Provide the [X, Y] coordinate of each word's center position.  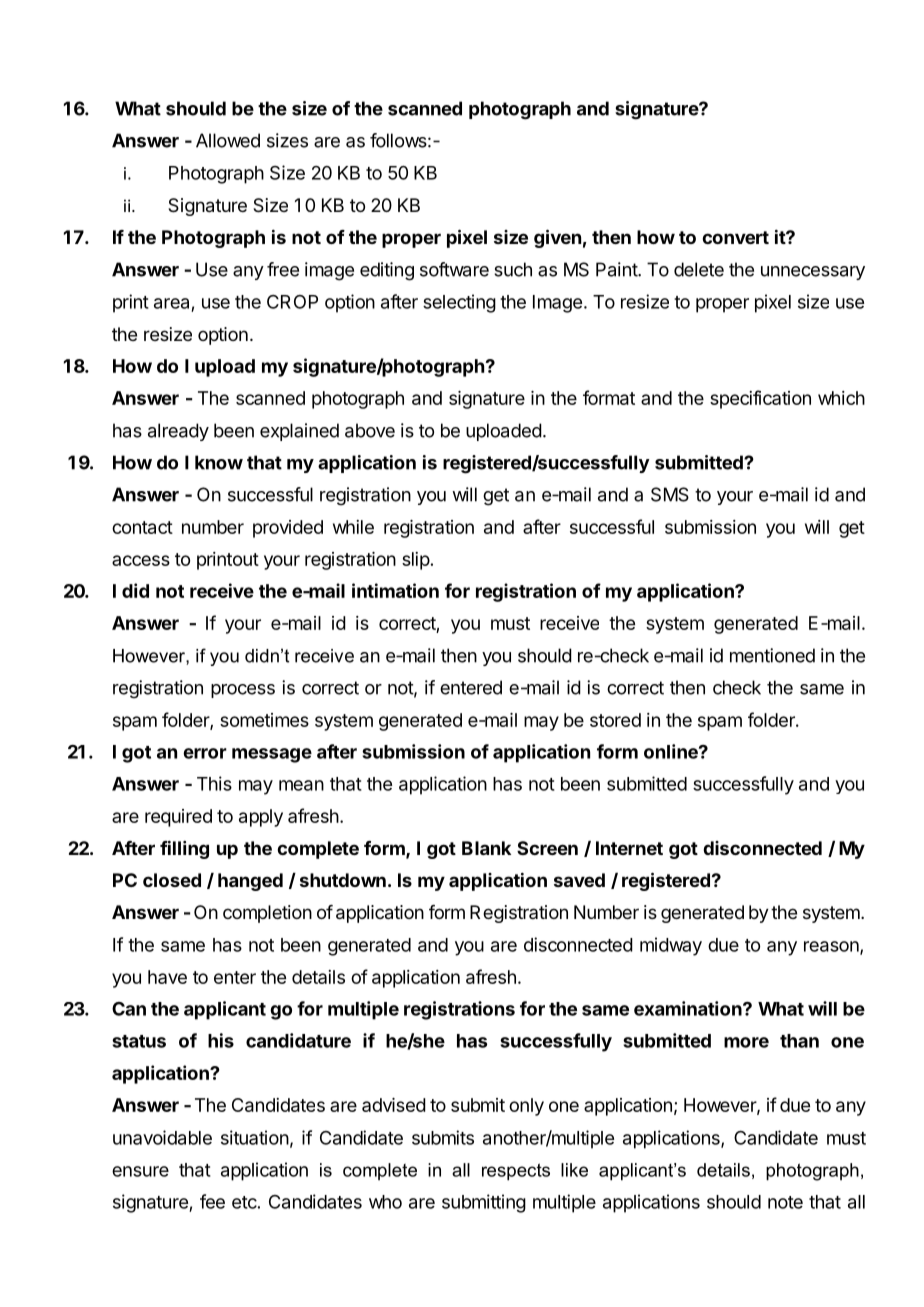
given [557, 238]
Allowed [228, 140]
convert [735, 237]
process [243, 691]
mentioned [772, 655]
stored [615, 720]
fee [212, 1201]
